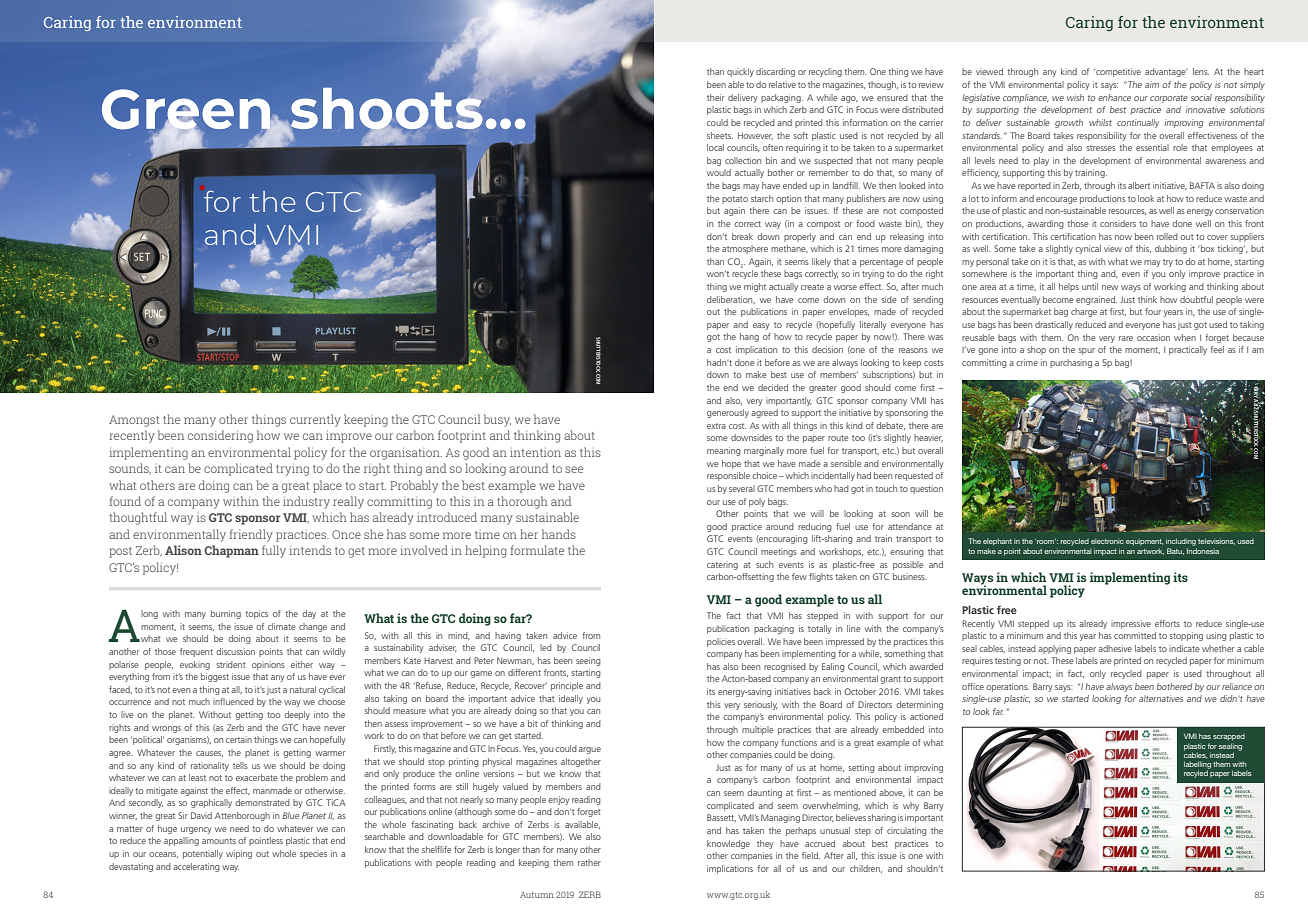 Image resolution: width=1308 pixels, height=924 pixels. I want to click on their, so click(715, 97).
